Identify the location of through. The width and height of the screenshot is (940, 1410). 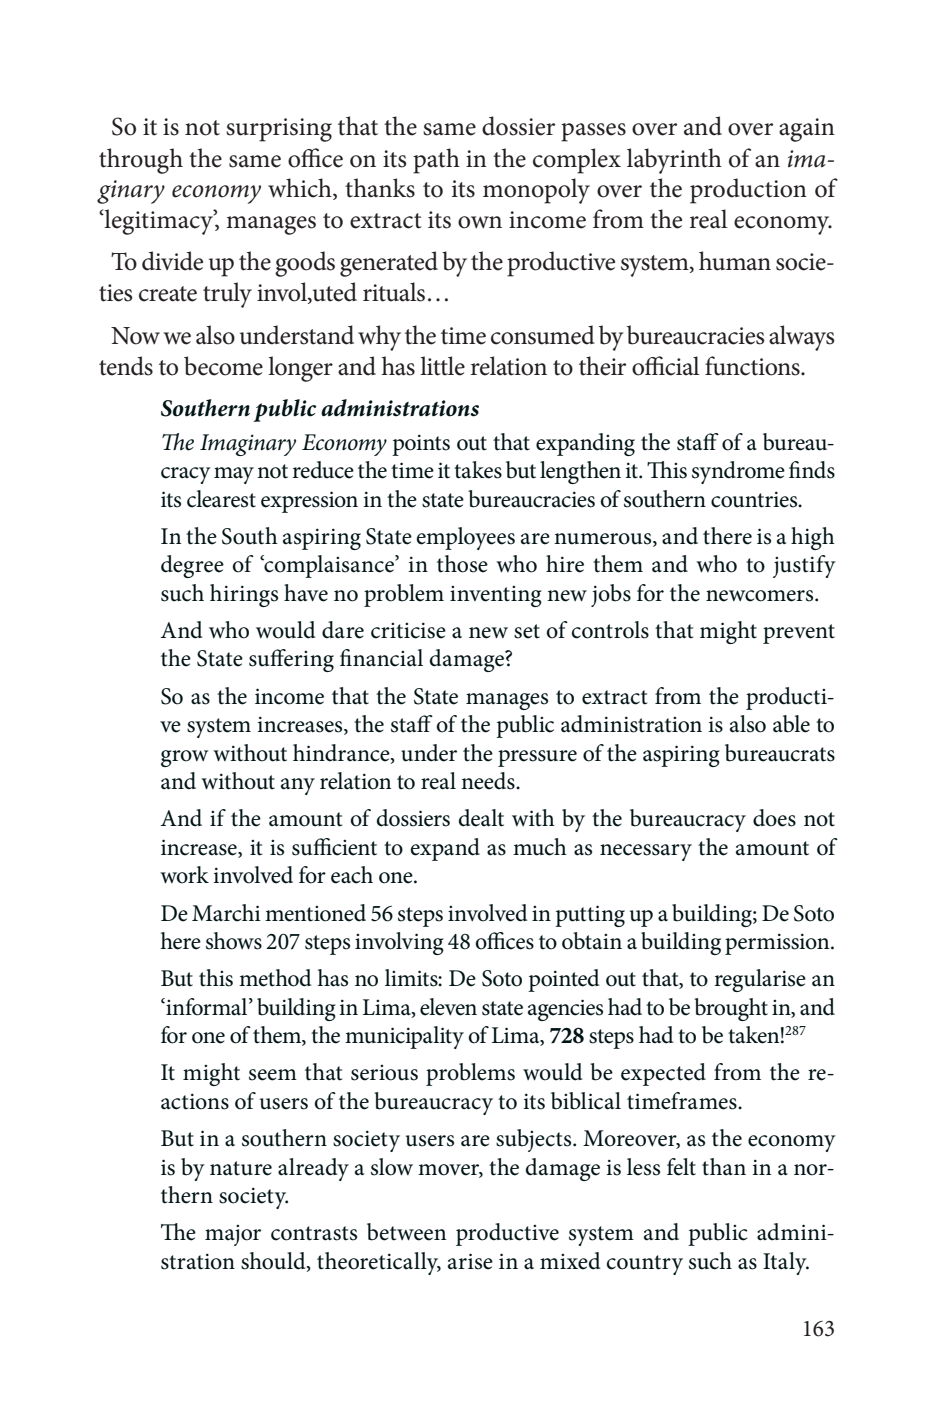
(141, 161).
